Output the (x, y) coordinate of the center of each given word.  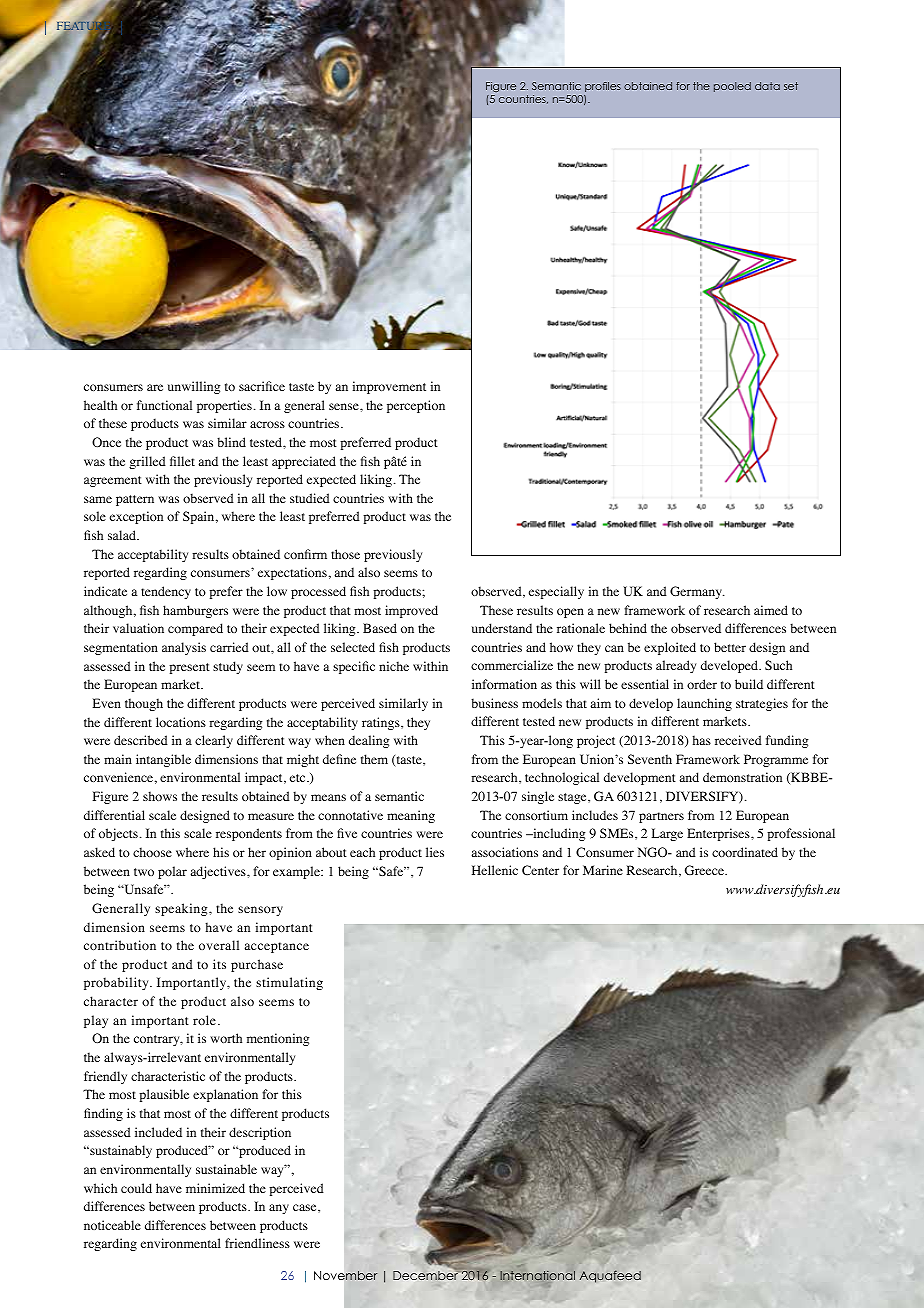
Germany (697, 592)
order (702, 684)
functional (164, 405)
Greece (705, 870)
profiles (603, 87)
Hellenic (495, 870)
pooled (732, 87)
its (219, 964)
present (189, 668)
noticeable (112, 1225)
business (494, 703)
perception (416, 406)
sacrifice (262, 386)
